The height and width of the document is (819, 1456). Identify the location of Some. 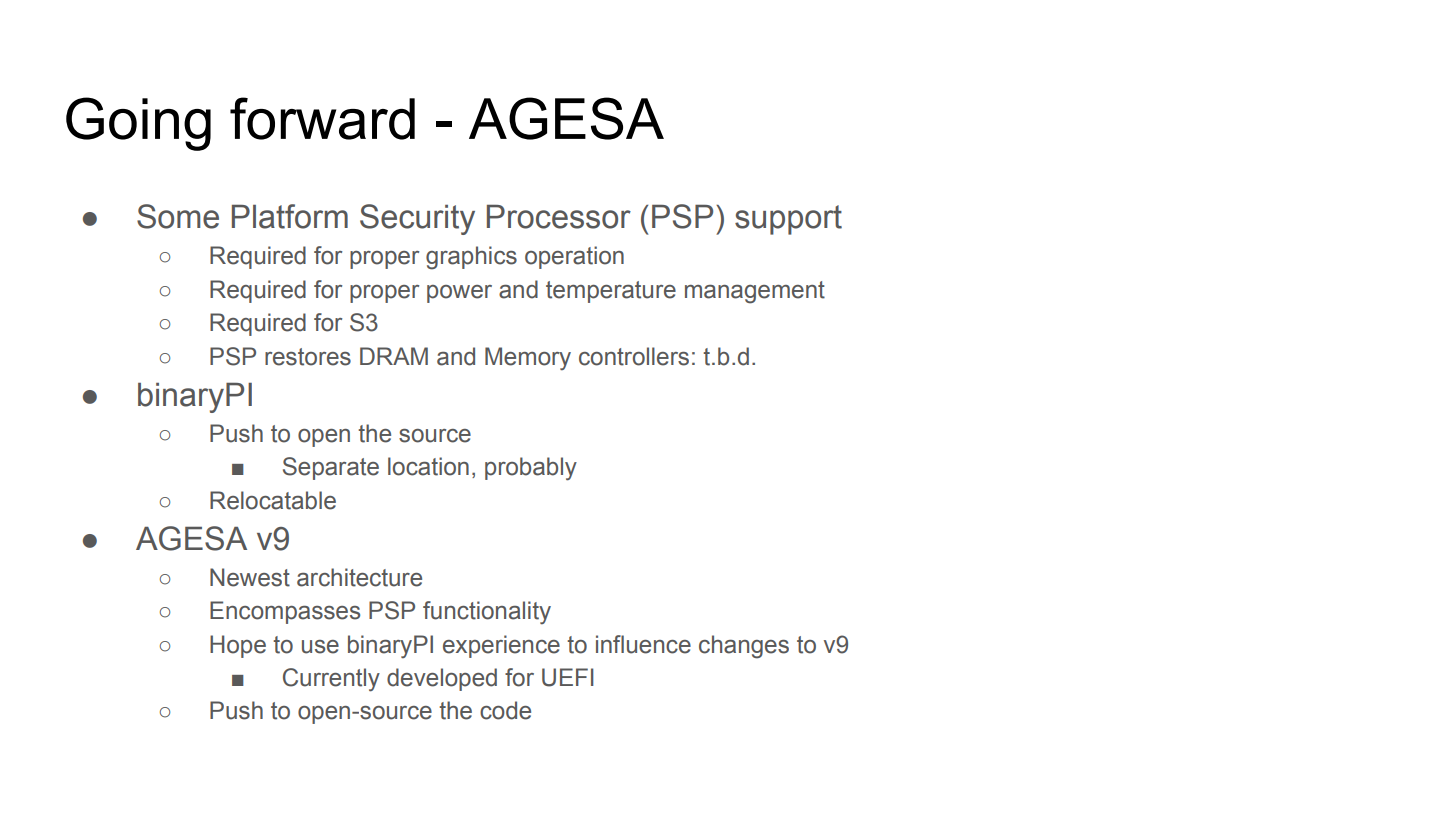
(178, 216).
